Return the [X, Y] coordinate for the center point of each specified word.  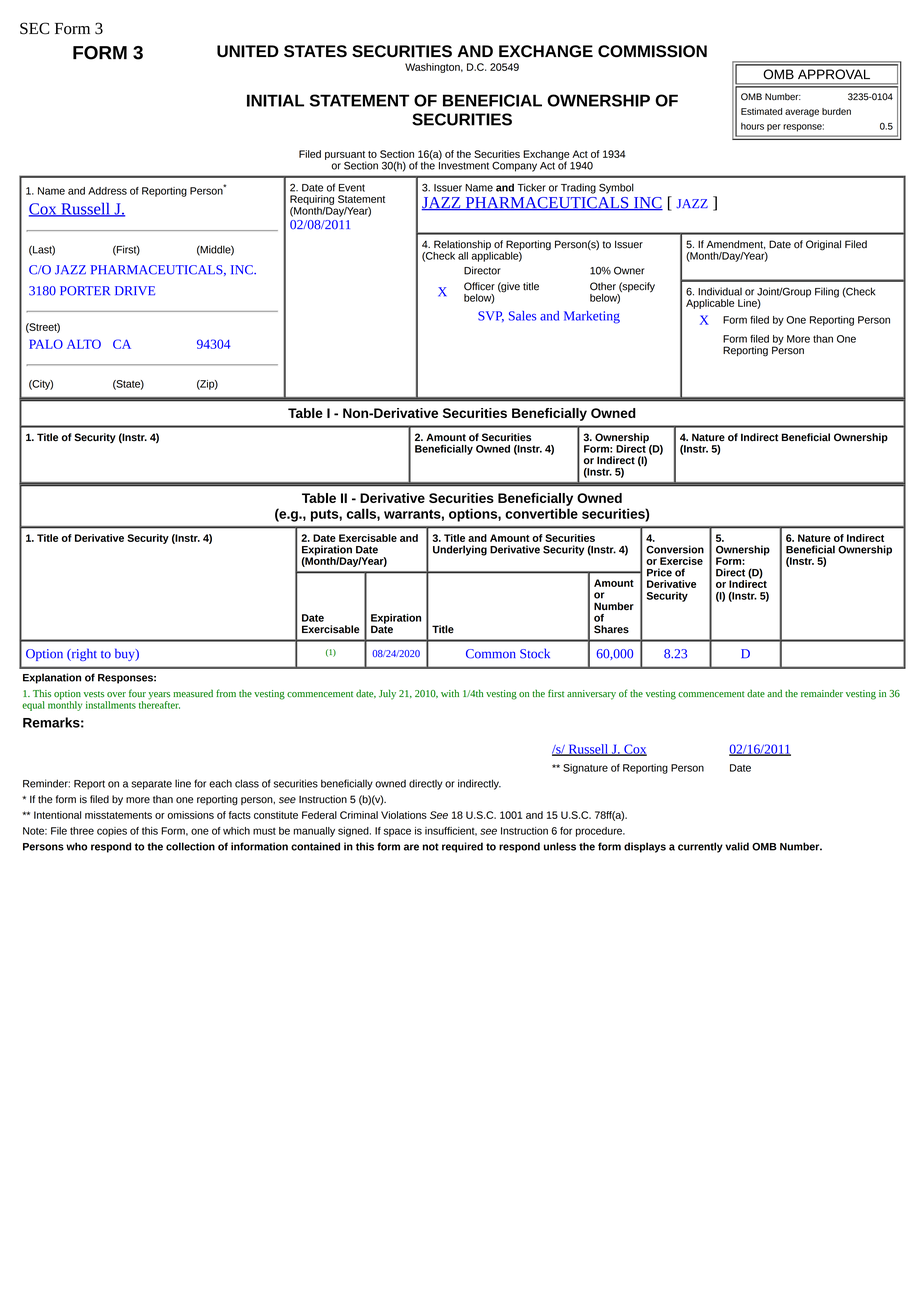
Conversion [675, 549]
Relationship [463, 246]
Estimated [761, 111]
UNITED [248, 51]
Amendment [735, 244]
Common [491, 654]
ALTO [84, 344]
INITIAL [275, 100]
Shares [611, 629]
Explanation [52, 678]
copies [112, 832]
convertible [541, 513]
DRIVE [135, 291]
